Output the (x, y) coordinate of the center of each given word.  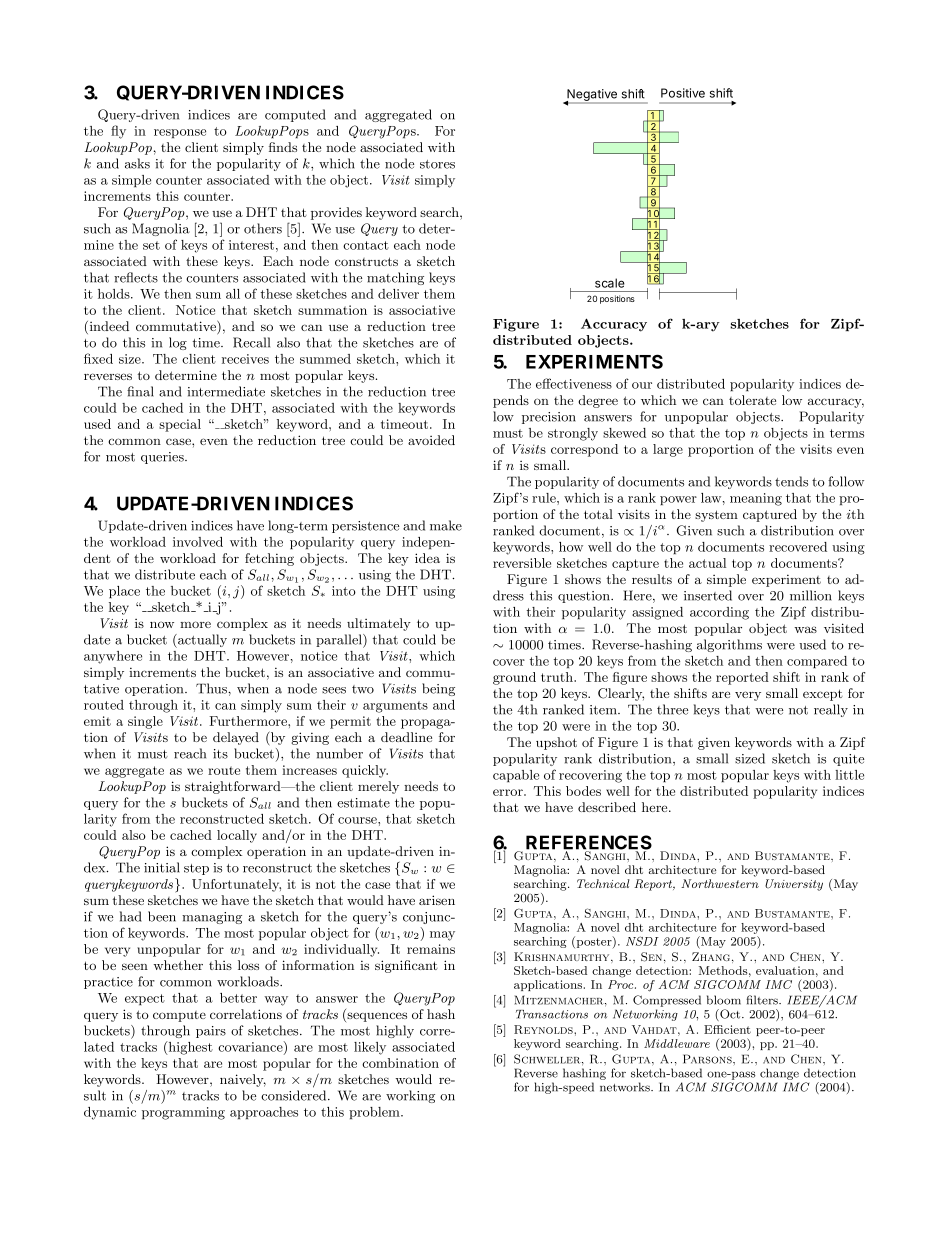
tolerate (752, 400)
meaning (756, 499)
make (446, 525)
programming (183, 1113)
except (823, 695)
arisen (437, 900)
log (178, 343)
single (145, 722)
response (180, 133)
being (438, 689)
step (196, 869)
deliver (398, 294)
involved (198, 542)
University (794, 885)
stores (437, 164)
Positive (683, 93)
